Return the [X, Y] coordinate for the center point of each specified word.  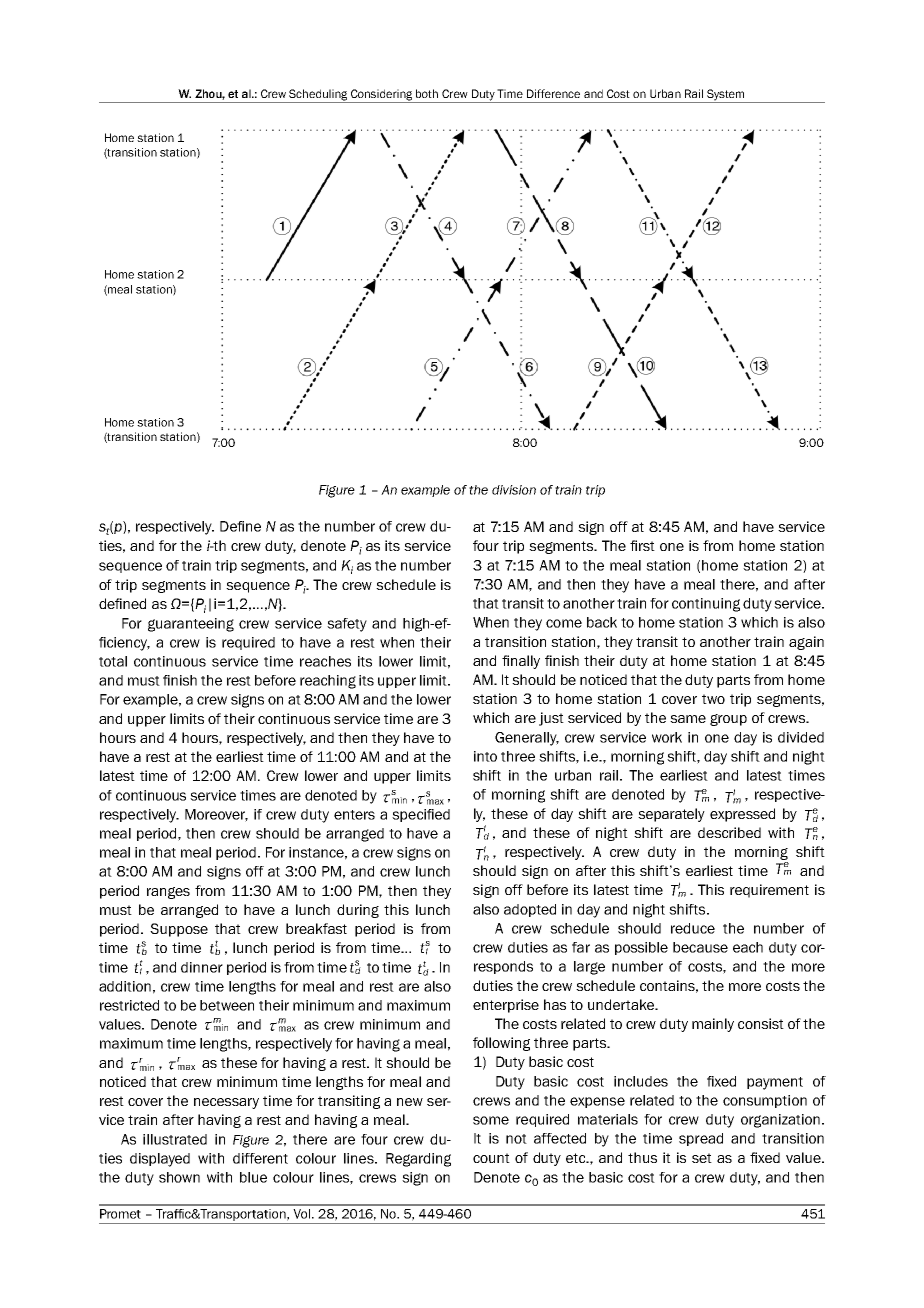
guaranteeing [191, 625]
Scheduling [318, 96]
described [729, 832]
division [514, 490]
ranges [168, 893]
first [642, 545]
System [726, 96]
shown [179, 1177]
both [427, 93]
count [491, 1158]
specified [421, 815]
